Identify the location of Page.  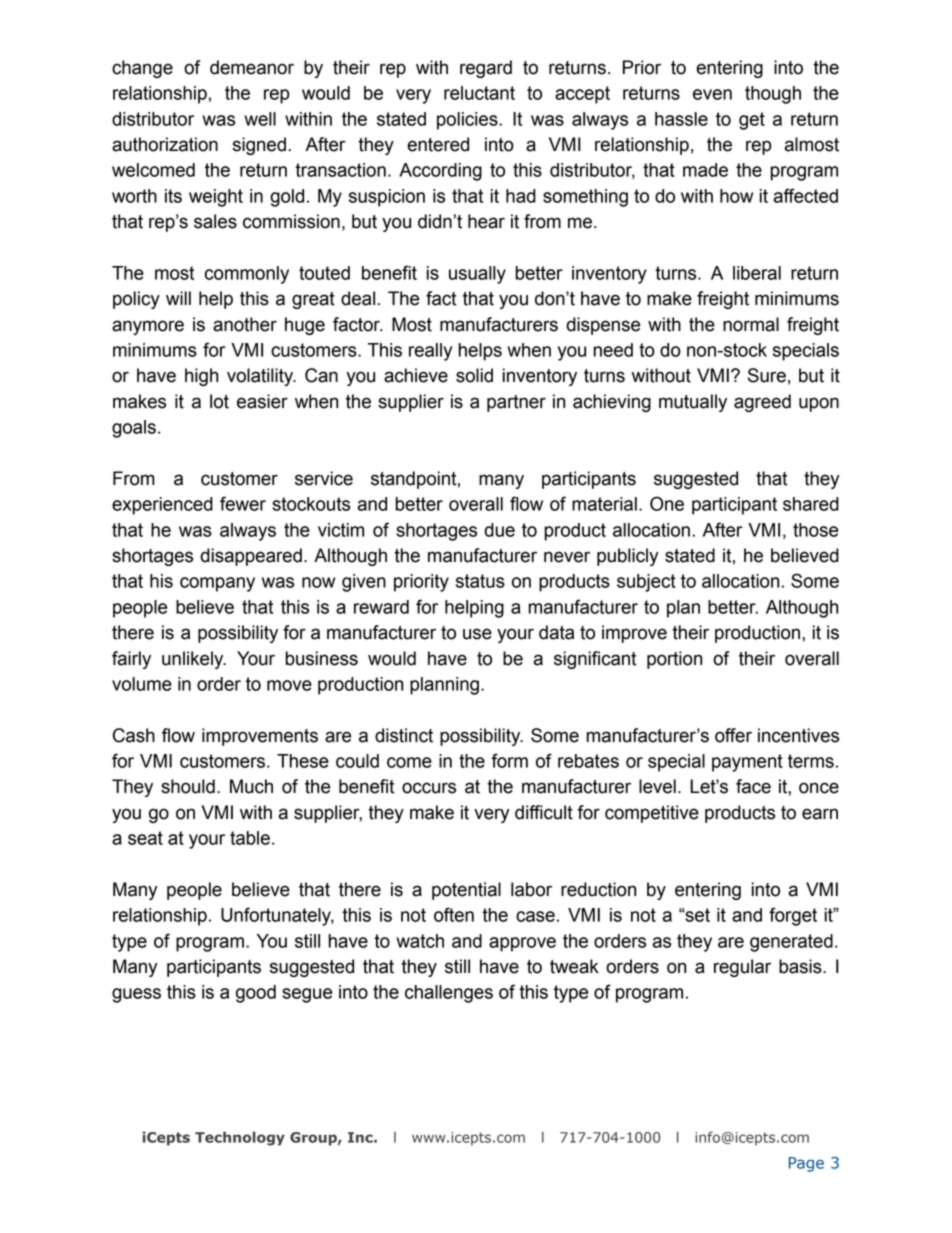
(806, 1164).
